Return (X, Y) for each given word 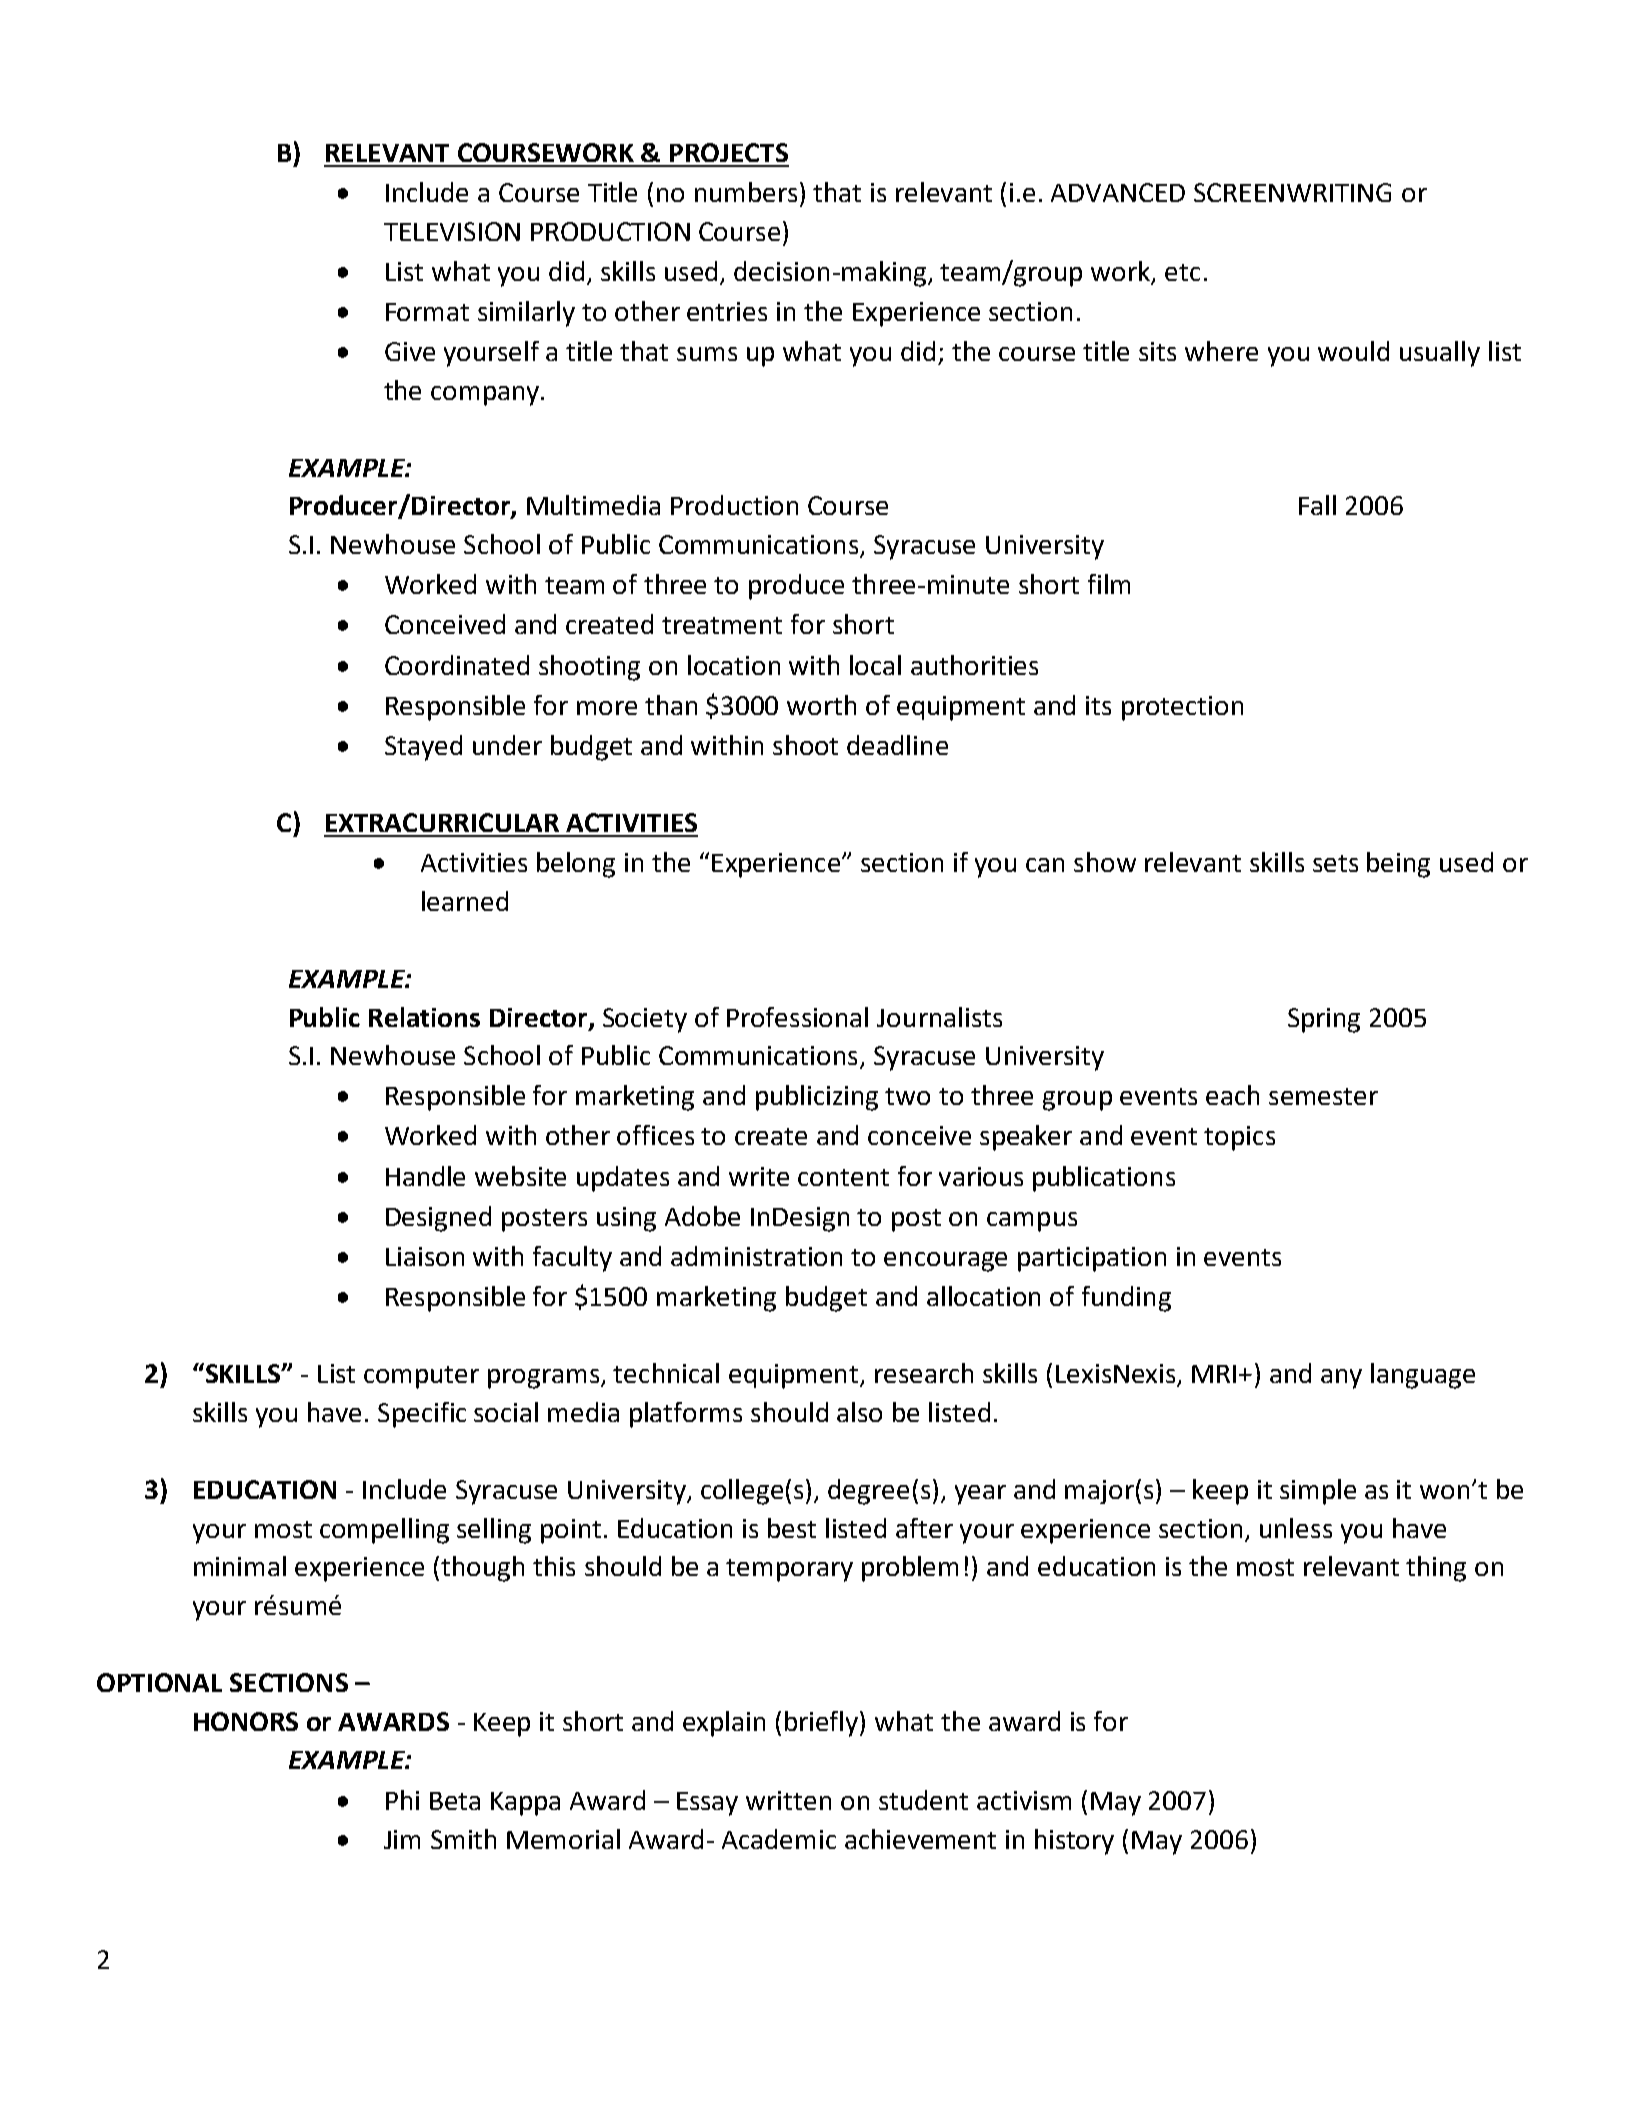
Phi (402, 1800)
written (788, 1800)
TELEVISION (452, 231)
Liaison (425, 1256)
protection (1182, 708)
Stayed (423, 748)
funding (1126, 1299)
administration (756, 1256)
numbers (746, 192)
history (1074, 1842)
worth (821, 705)
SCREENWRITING (1292, 192)
